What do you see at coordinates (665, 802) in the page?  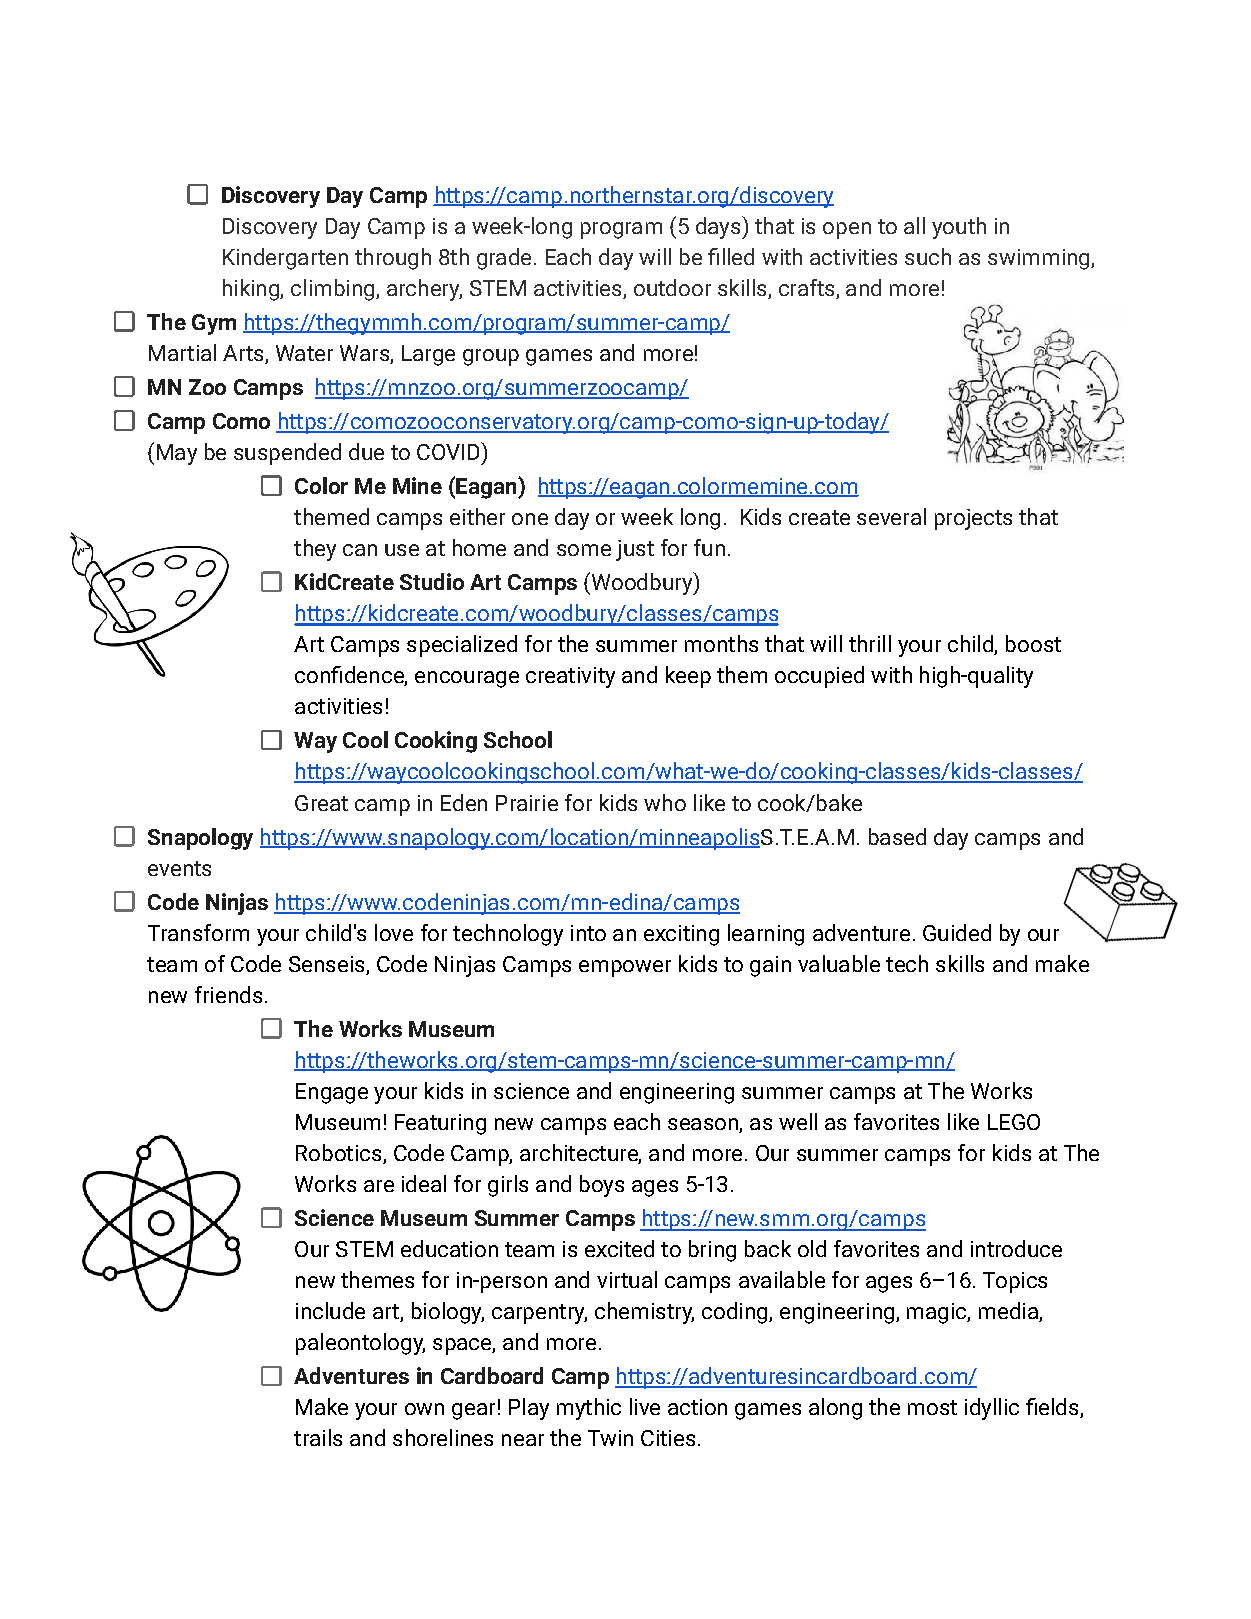 I see `who` at bounding box center [665, 802].
